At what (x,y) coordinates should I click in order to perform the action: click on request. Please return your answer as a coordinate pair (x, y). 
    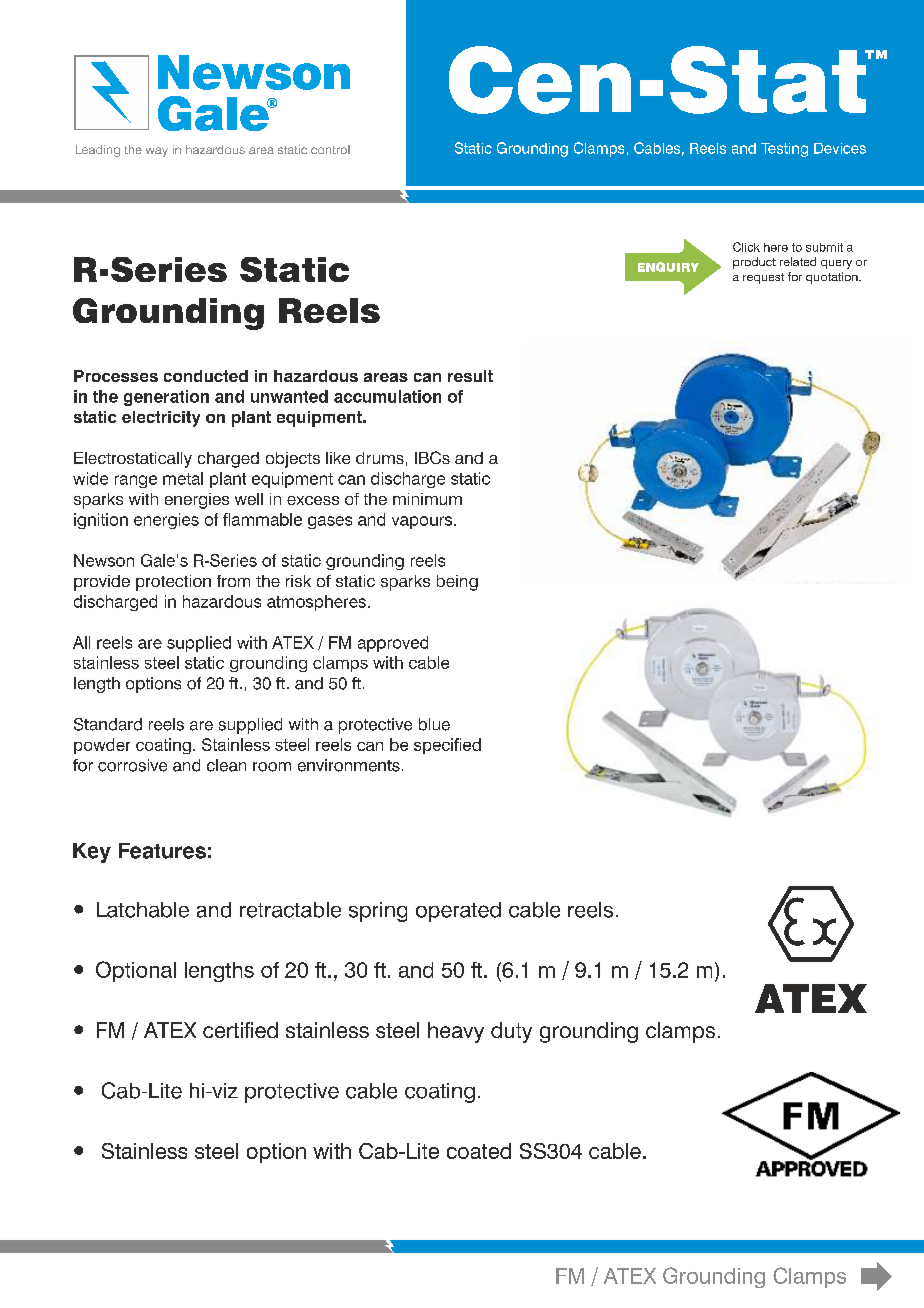
    Looking at the image, I should click on (763, 278).
